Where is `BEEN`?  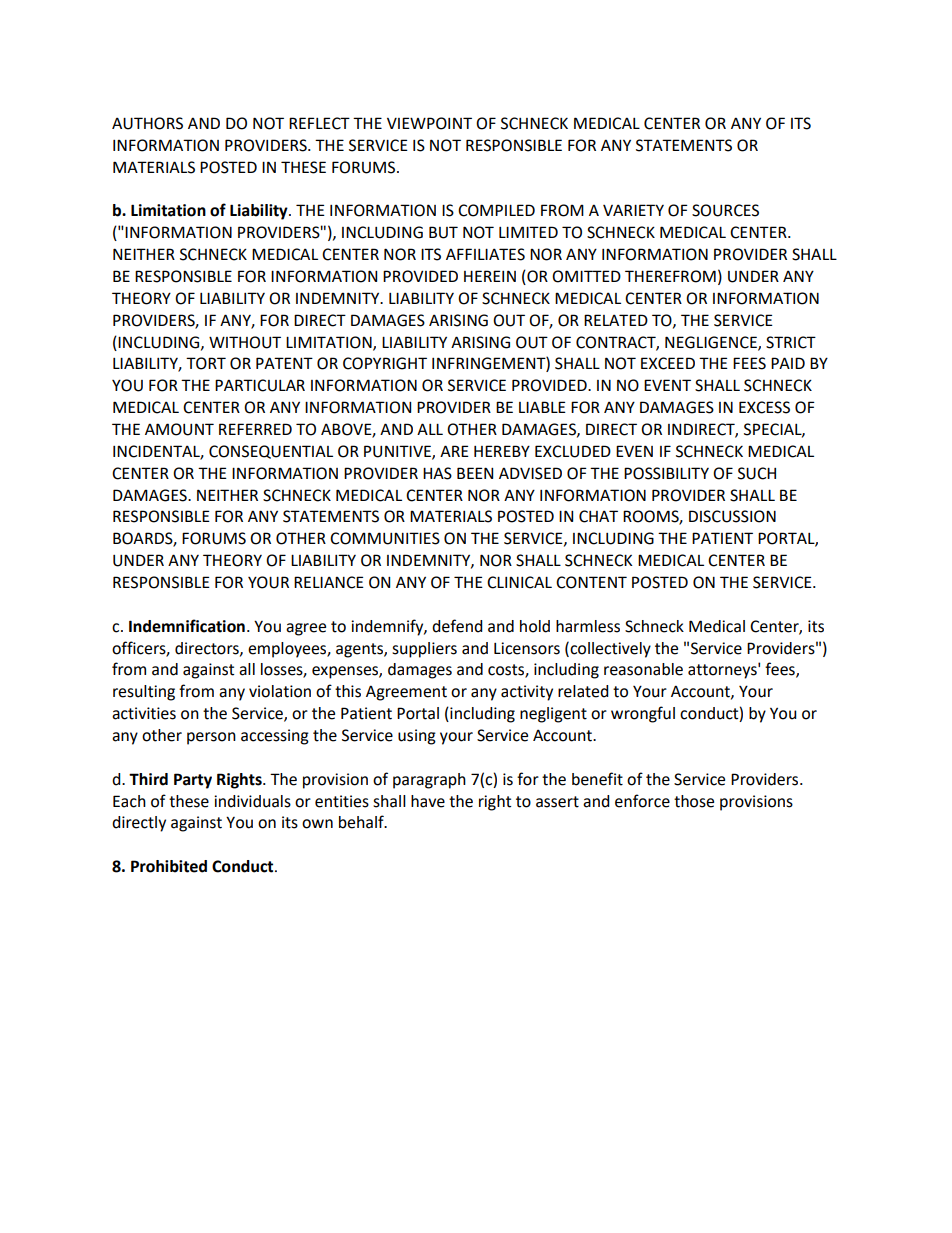 BEEN is located at coordinates (475, 473).
